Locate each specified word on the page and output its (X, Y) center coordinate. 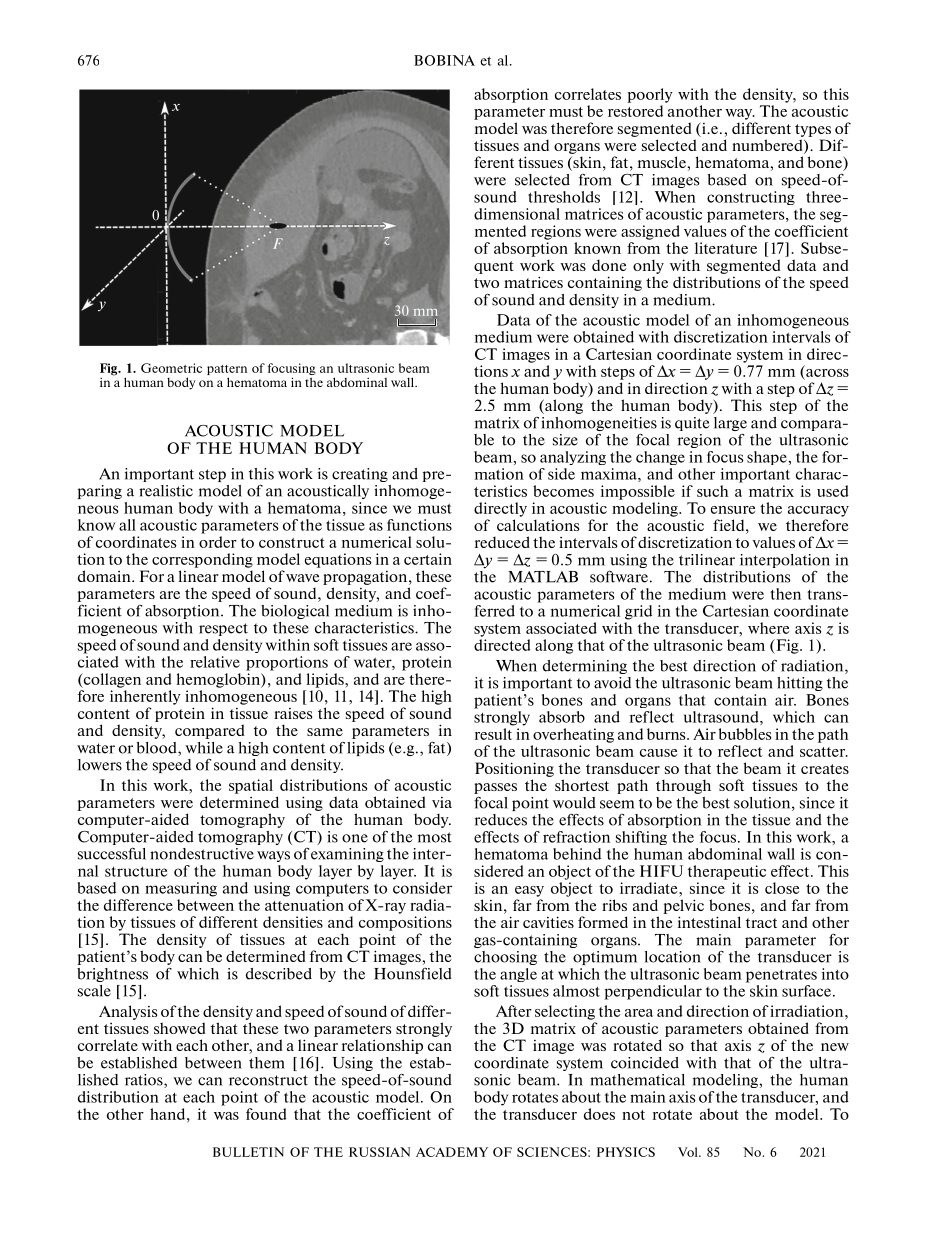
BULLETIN (248, 1152)
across (827, 373)
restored (635, 111)
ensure (733, 510)
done (609, 265)
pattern (227, 370)
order (218, 542)
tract (761, 923)
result (493, 734)
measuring (181, 889)
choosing (505, 958)
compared (210, 731)
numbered (768, 146)
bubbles (745, 734)
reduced (502, 542)
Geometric (171, 368)
